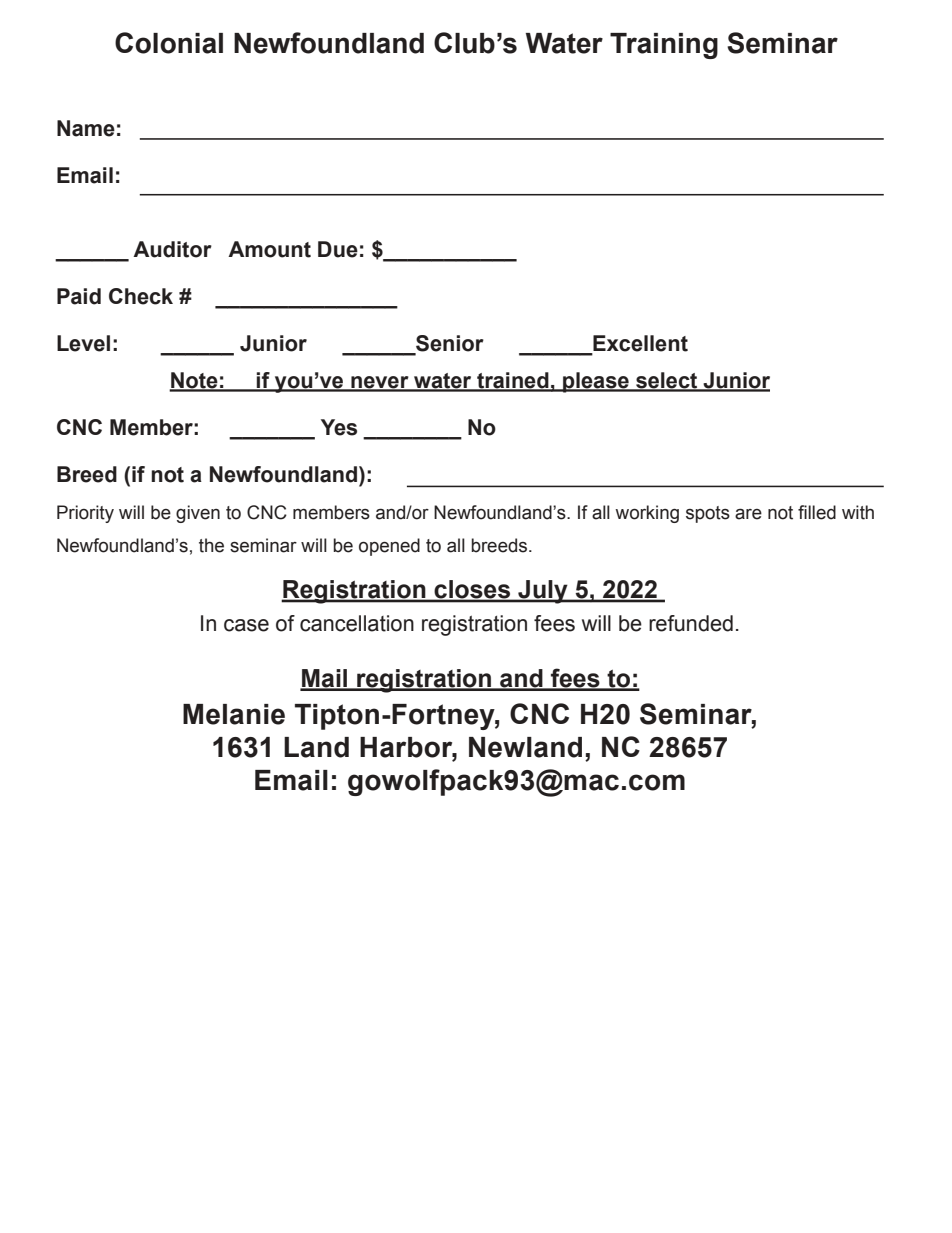  Describe the element at coordinates (596, 382) in the screenshot. I see `please` at that location.
